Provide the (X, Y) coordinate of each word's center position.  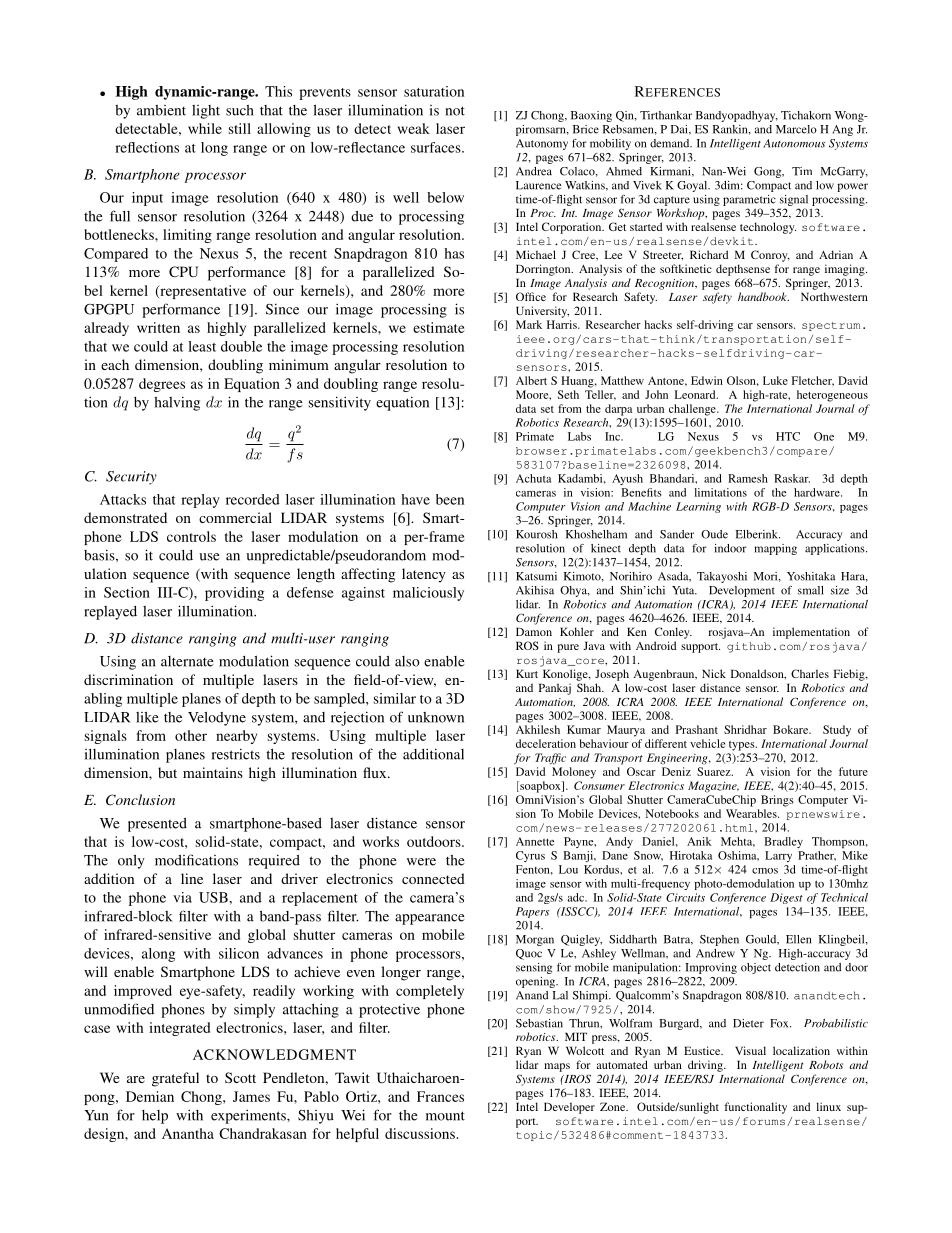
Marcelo (796, 129)
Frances (440, 1096)
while (205, 128)
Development (742, 591)
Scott (240, 1077)
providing (234, 594)
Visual (750, 1050)
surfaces (437, 147)
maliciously (428, 594)
